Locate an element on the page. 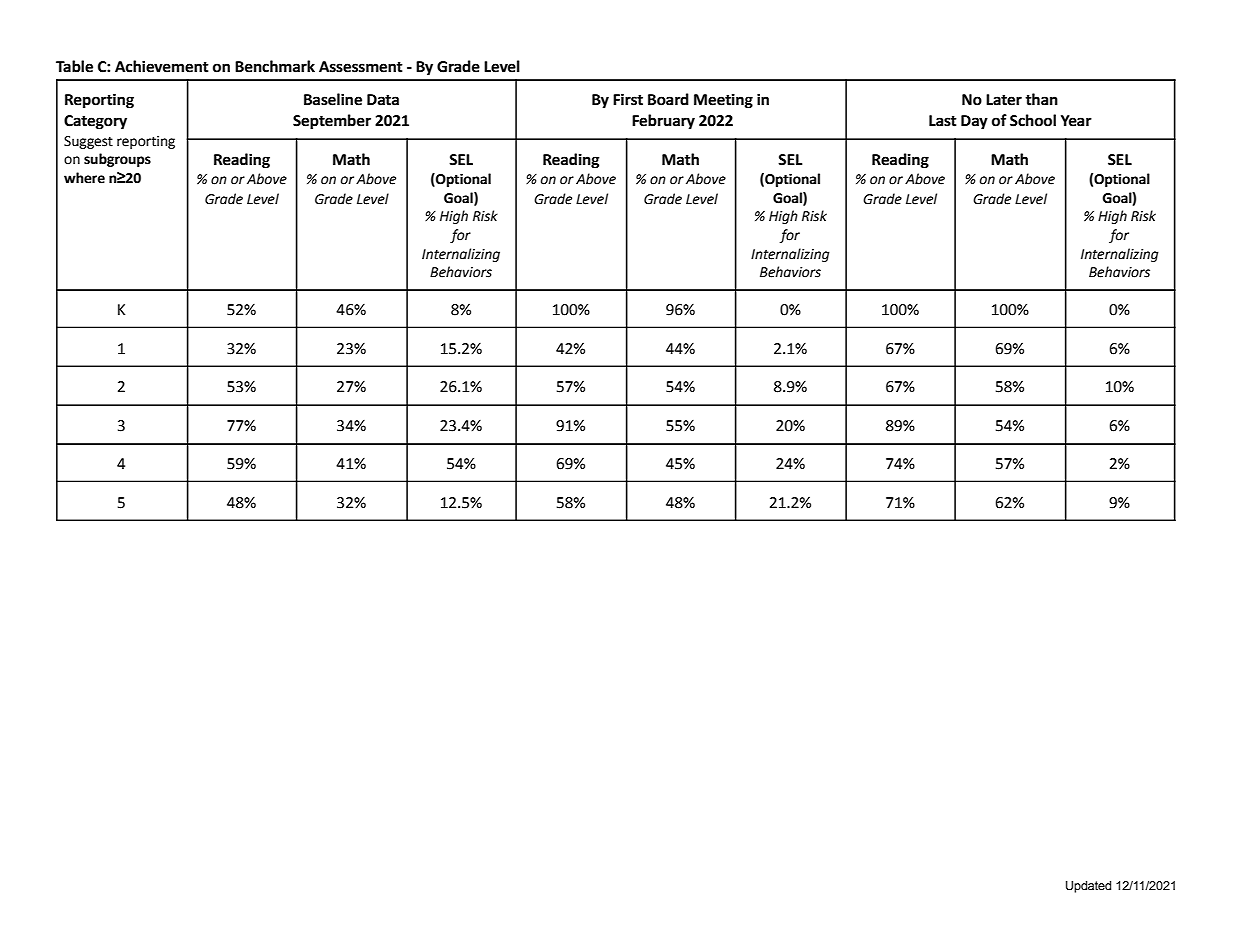 The width and height of the page is (1233, 952). Later is located at coordinates (1004, 100).
